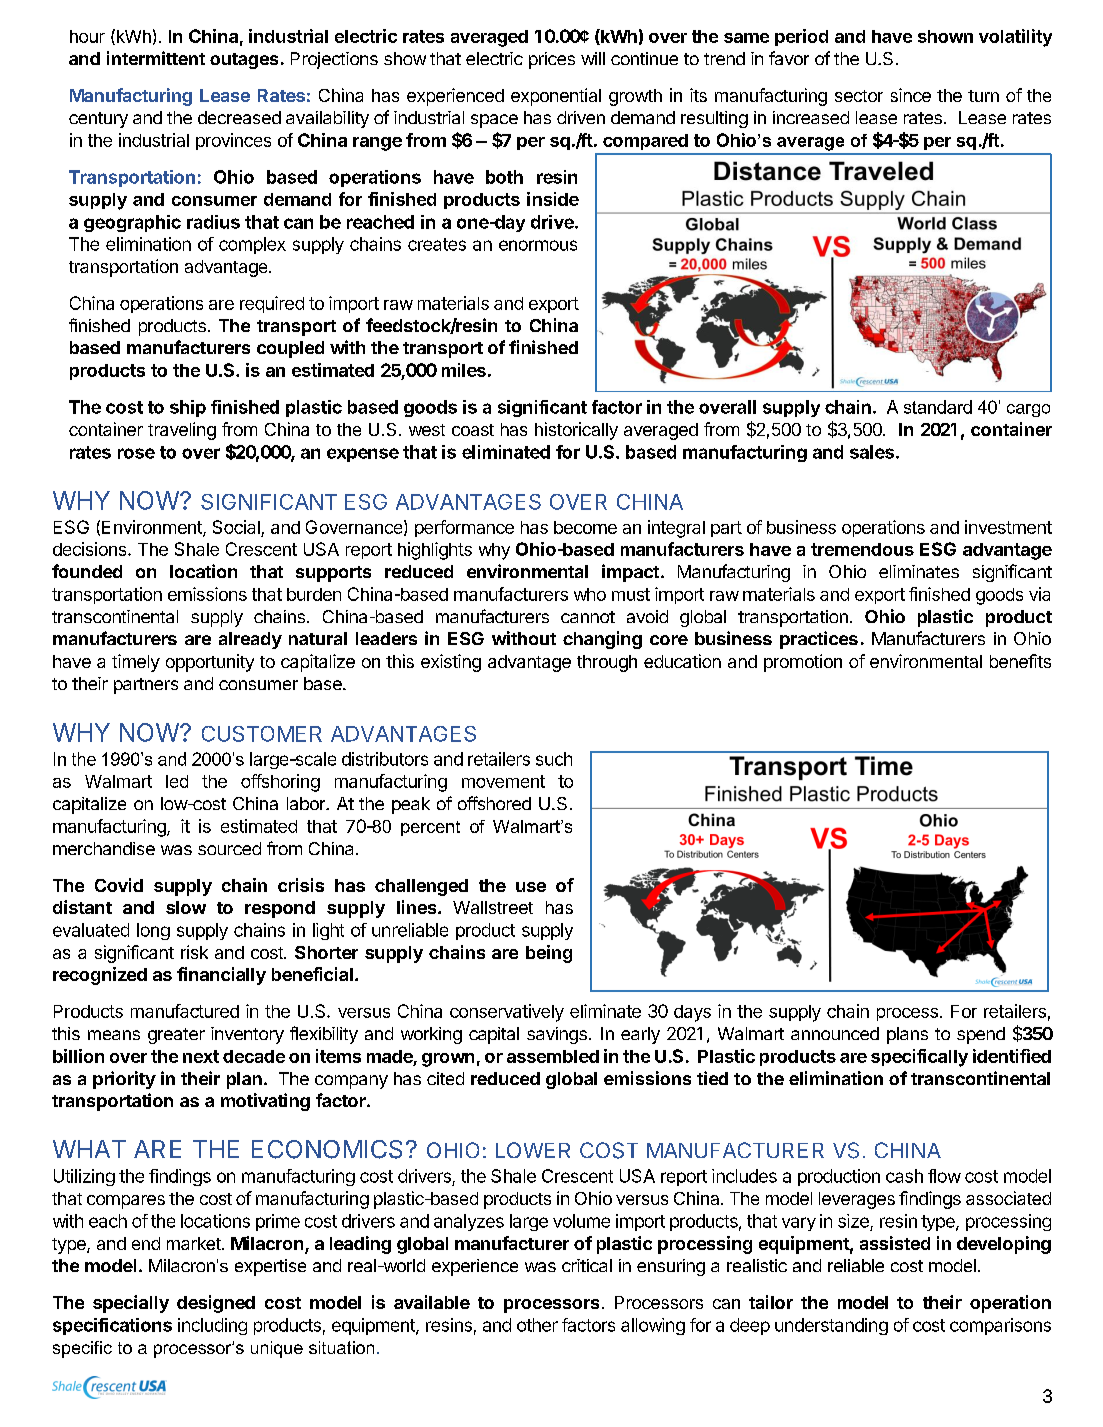 The image size is (1103, 1427). What do you see at coordinates (237, 528) in the screenshot?
I see `Social` at bounding box center [237, 528].
